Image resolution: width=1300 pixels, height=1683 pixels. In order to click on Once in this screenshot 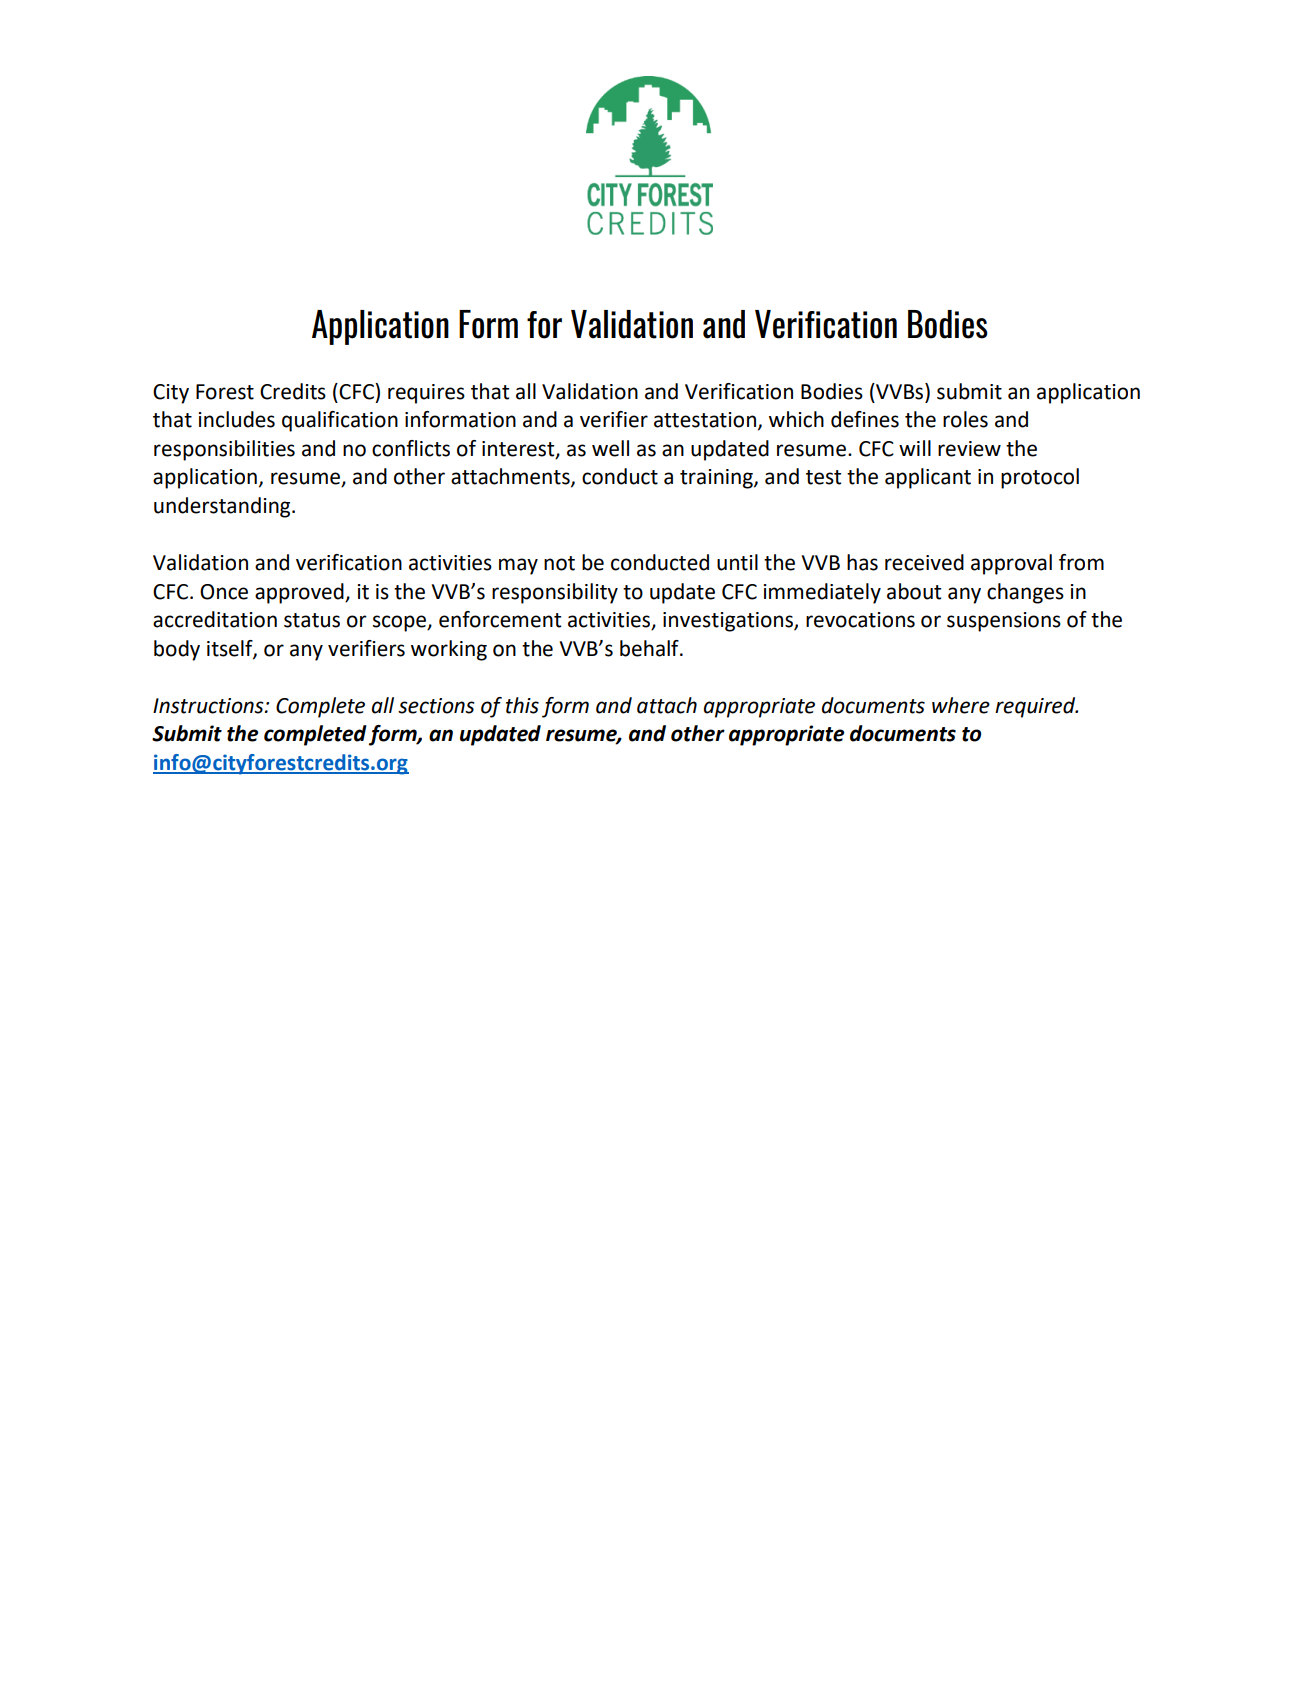, I will do `click(224, 592)`.
